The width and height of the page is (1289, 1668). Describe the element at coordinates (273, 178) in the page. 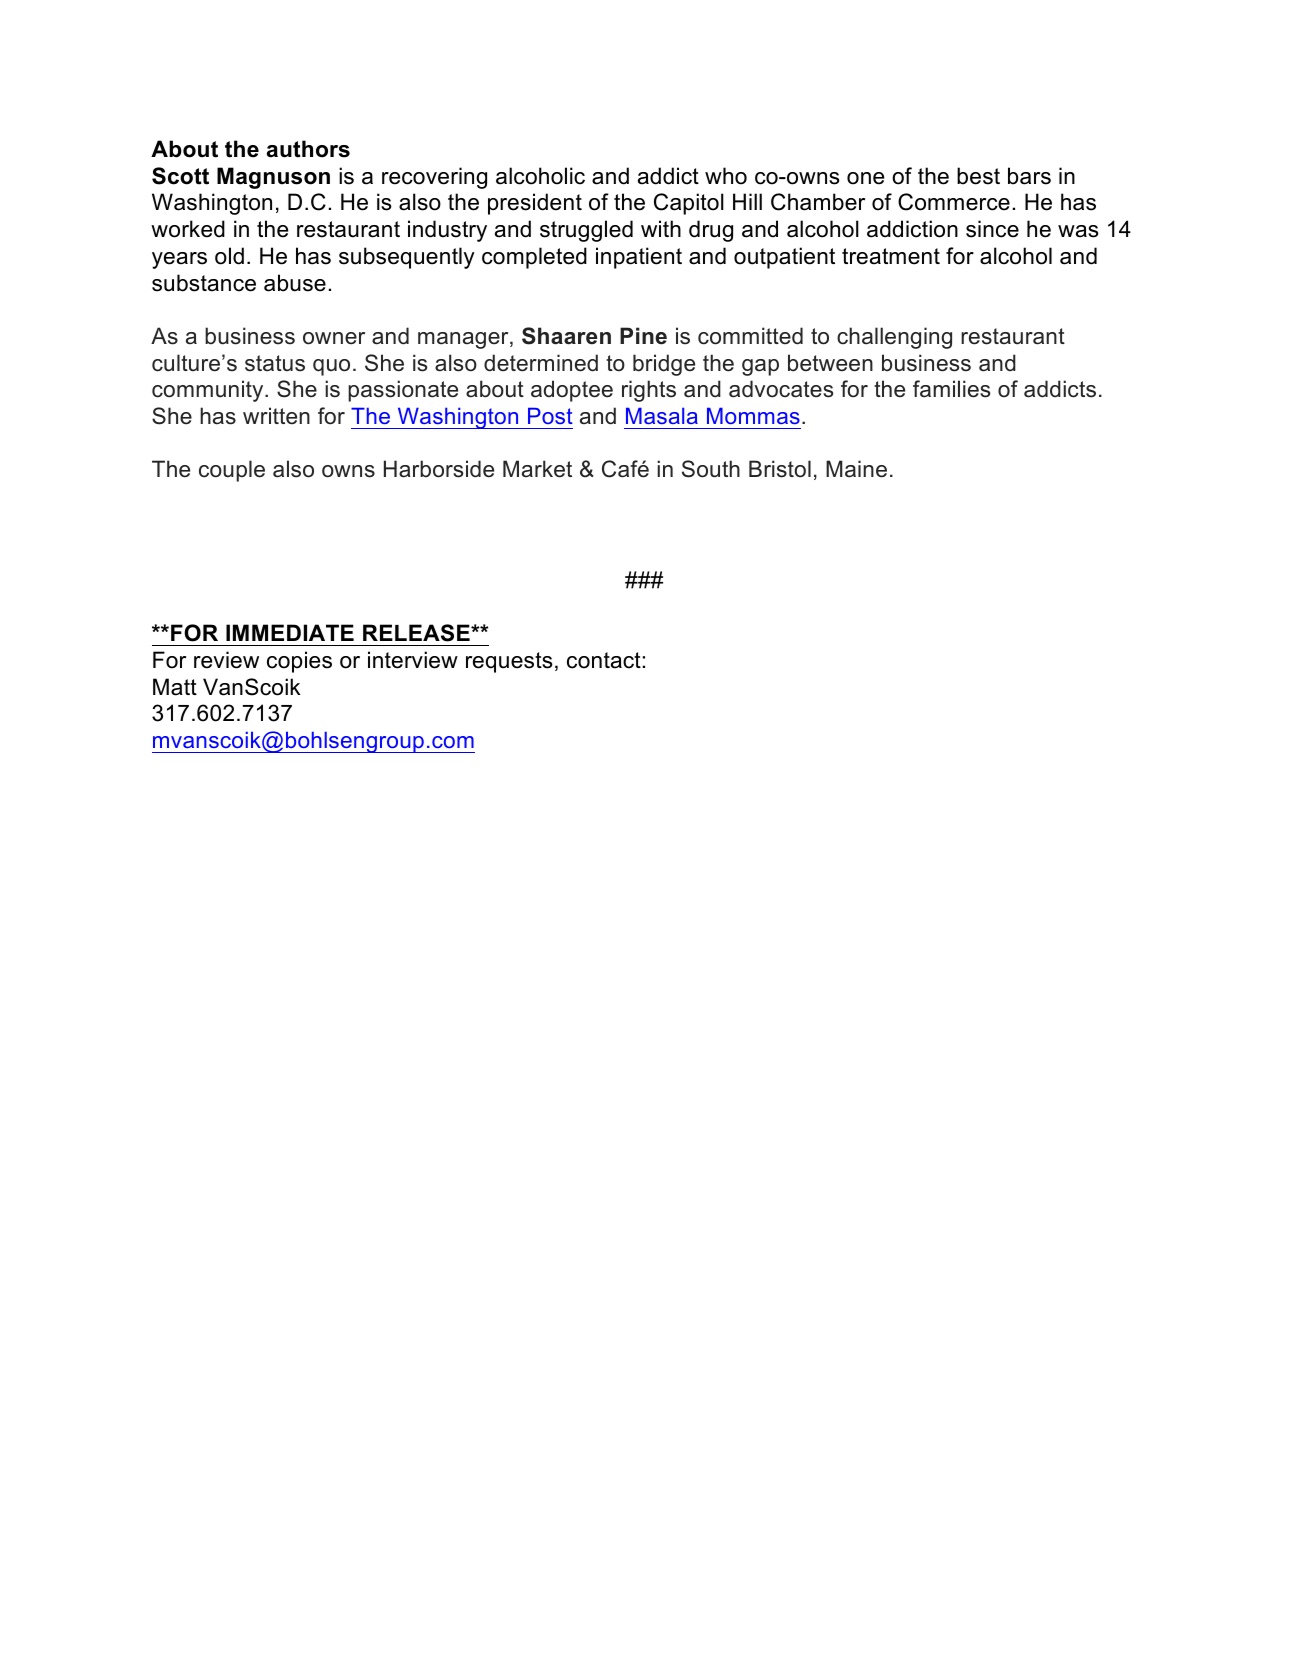

I see `Magnuson` at that location.
